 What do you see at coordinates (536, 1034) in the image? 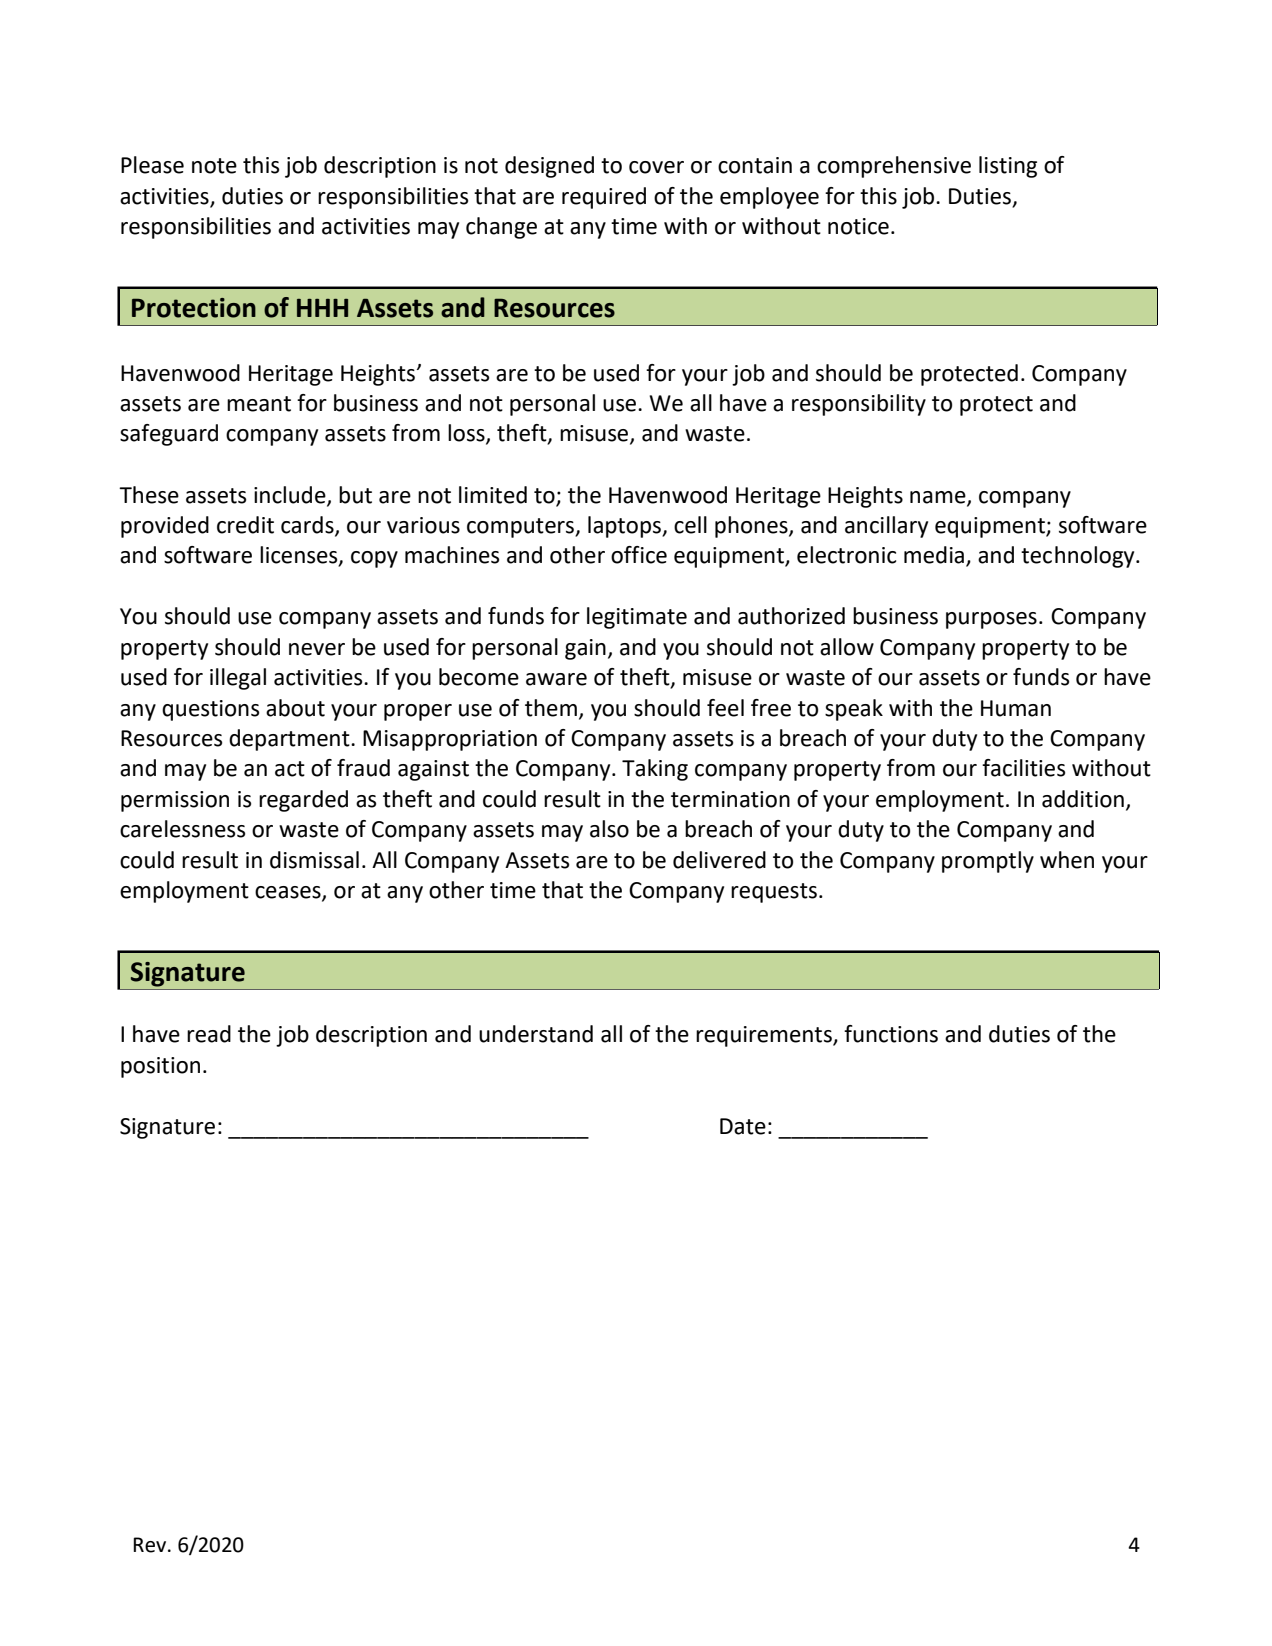
I see `understand` at bounding box center [536, 1034].
